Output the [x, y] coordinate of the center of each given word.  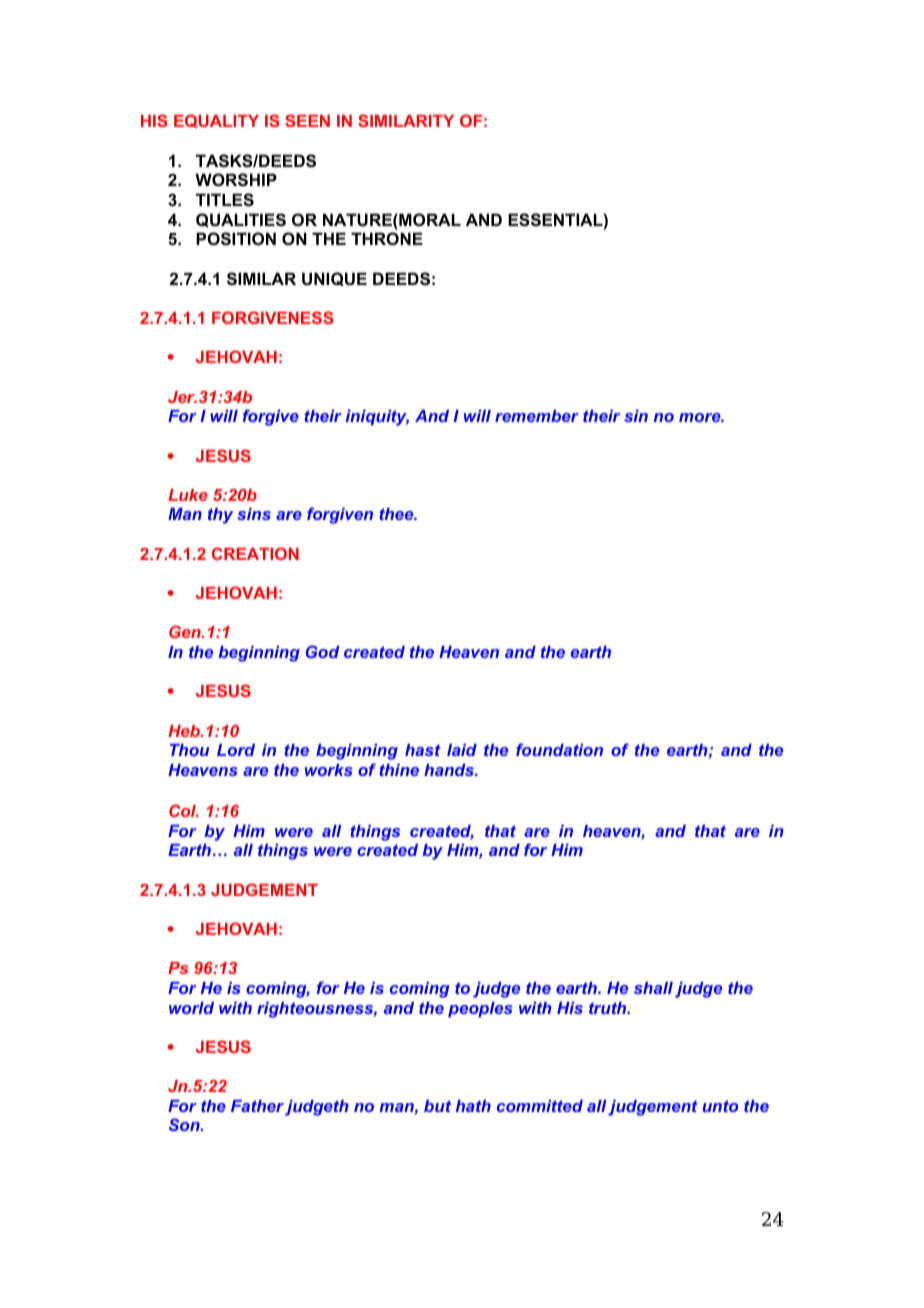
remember [537, 416]
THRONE [387, 238]
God [322, 651]
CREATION [255, 553]
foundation [559, 749]
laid [462, 750]
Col [184, 810]
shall [653, 988]
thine [399, 770]
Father [257, 1106]
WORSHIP [236, 180]
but [437, 1106]
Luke [188, 495]
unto [720, 1106]
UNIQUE [334, 279]
